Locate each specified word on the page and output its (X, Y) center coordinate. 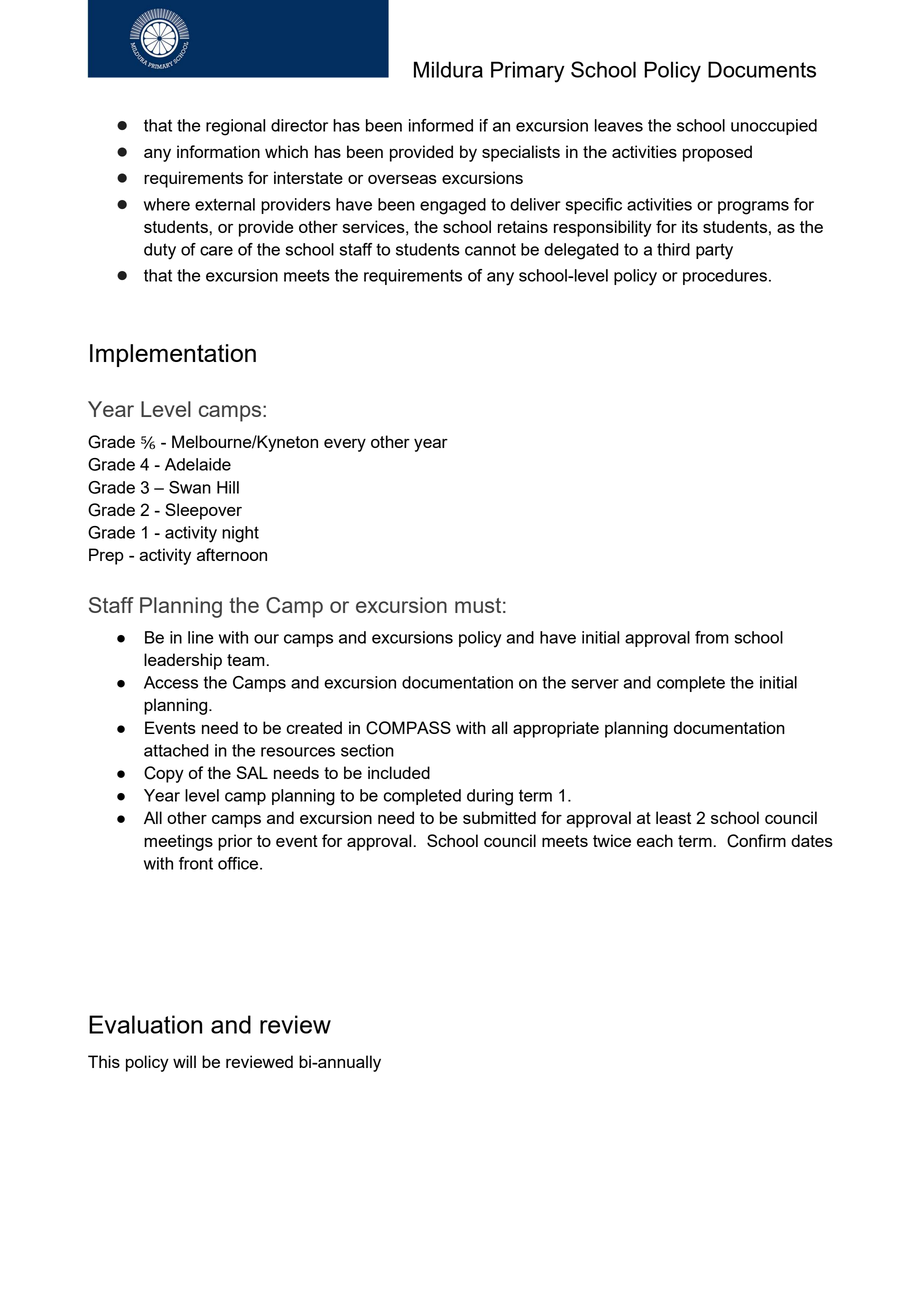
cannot (490, 249)
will (184, 1061)
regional (235, 127)
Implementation (173, 355)
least (673, 817)
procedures (725, 277)
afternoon (232, 554)
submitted (499, 817)
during (490, 797)
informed (441, 125)
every (345, 445)
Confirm (756, 841)
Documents (762, 69)
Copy (164, 774)
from (712, 637)
